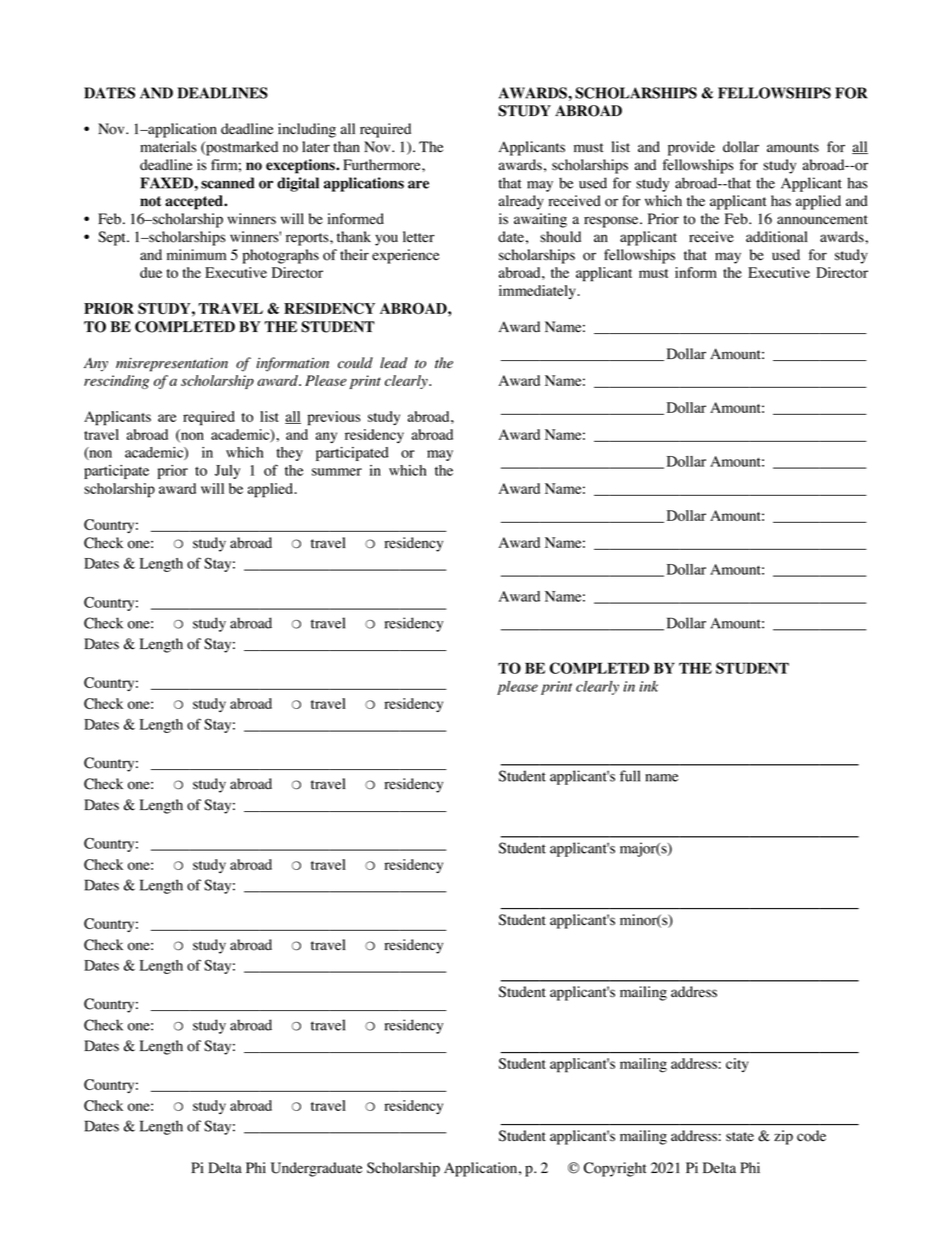  Describe the element at coordinates (648, 686) in the image. I see `ink` at that location.
